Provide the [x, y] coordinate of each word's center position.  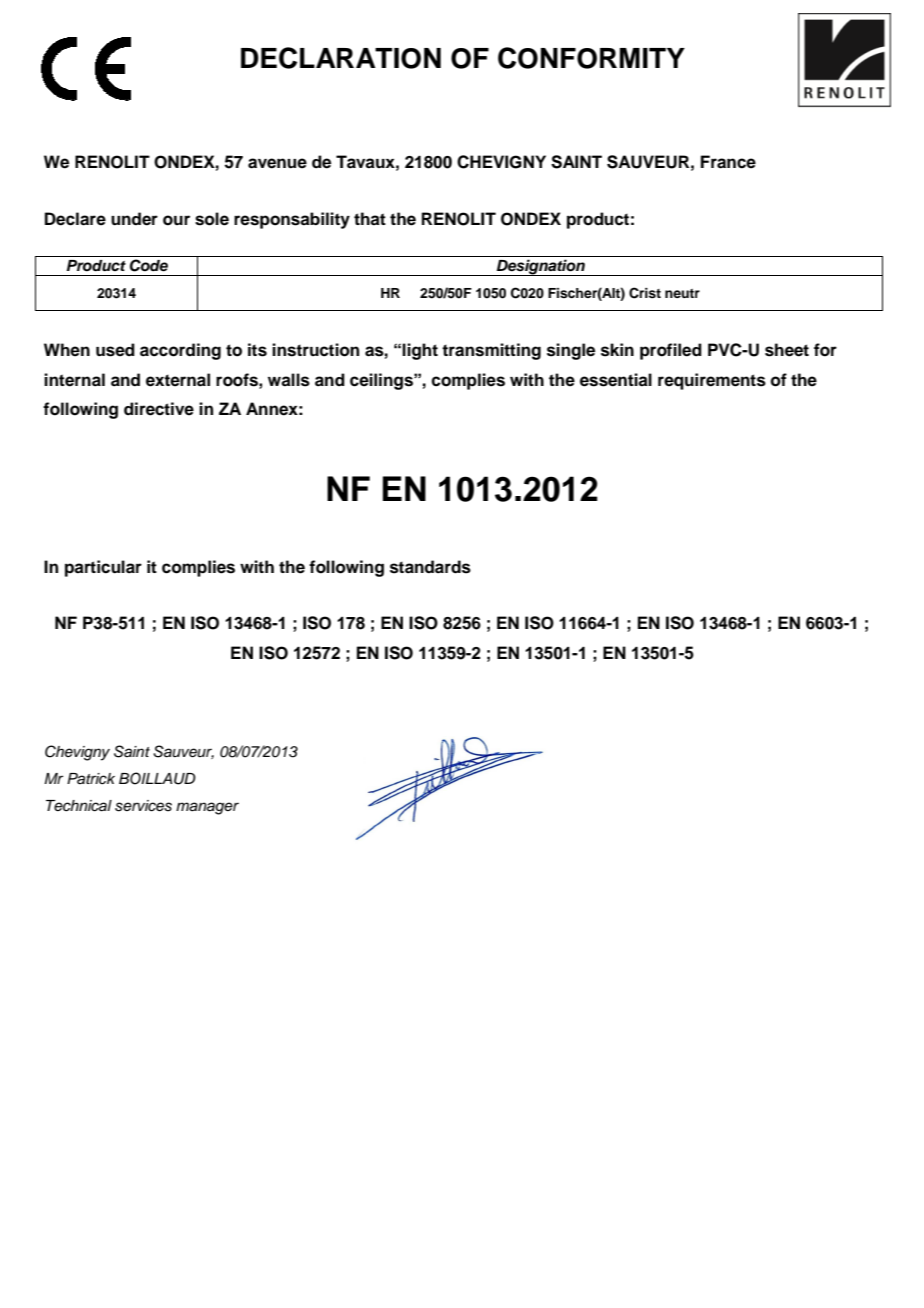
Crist [645, 293]
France [728, 162]
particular [103, 568]
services [143, 806]
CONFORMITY [591, 58]
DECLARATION [341, 58]
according [180, 351]
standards [430, 567]
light [420, 351]
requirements [712, 381]
